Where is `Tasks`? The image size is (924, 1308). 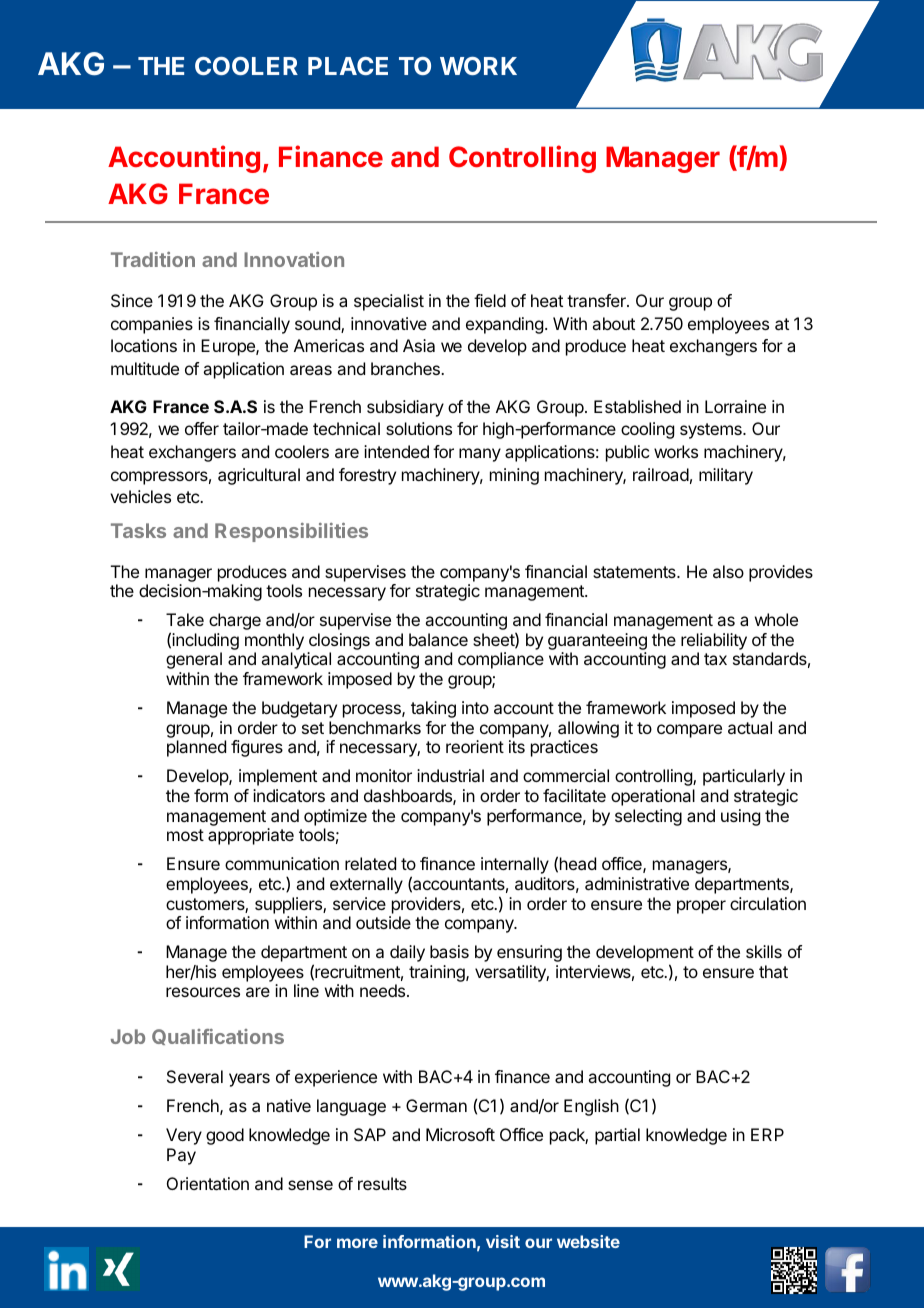 Tasks is located at coordinates (138, 530).
